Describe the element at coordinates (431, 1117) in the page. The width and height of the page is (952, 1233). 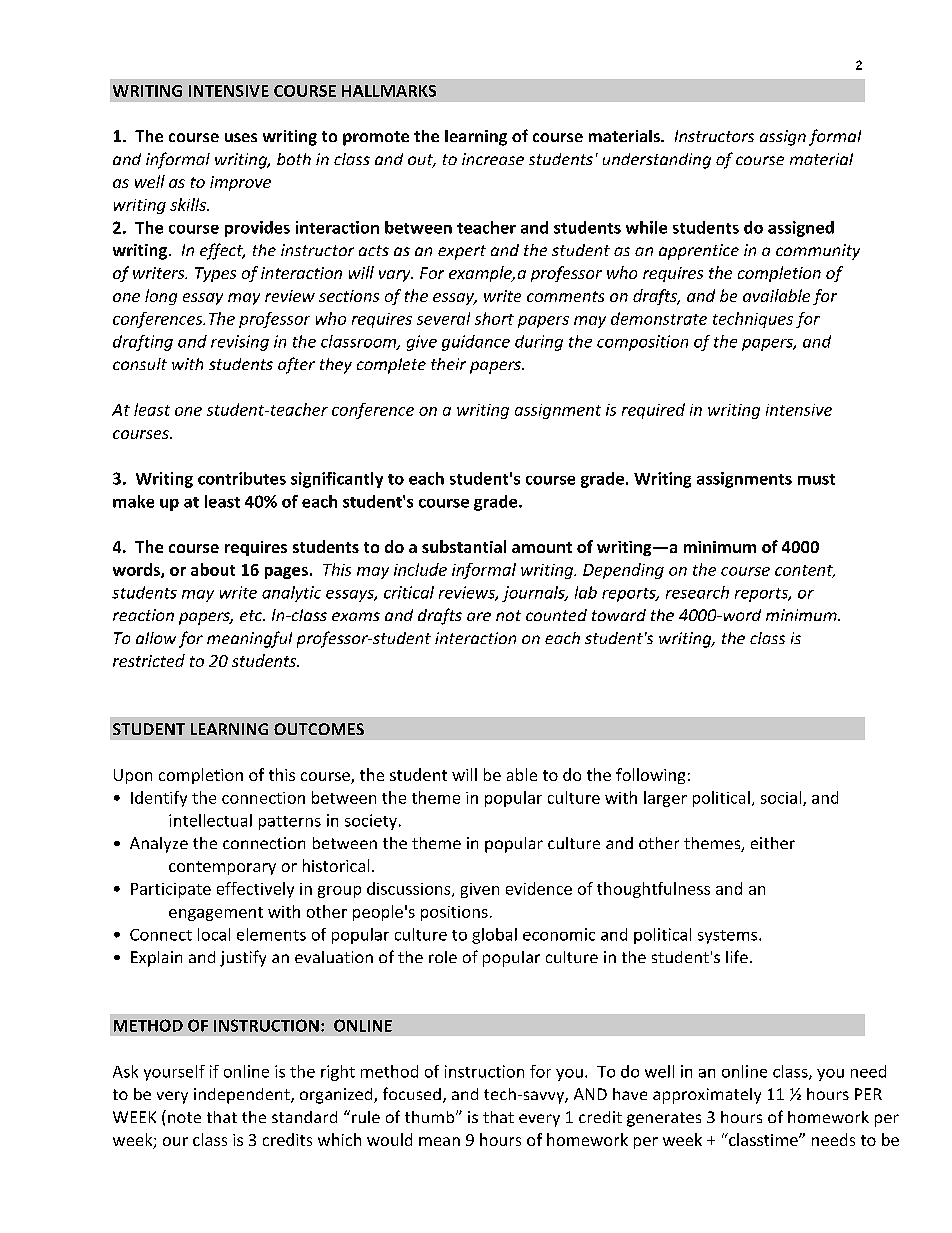
I see `thumb` at that location.
